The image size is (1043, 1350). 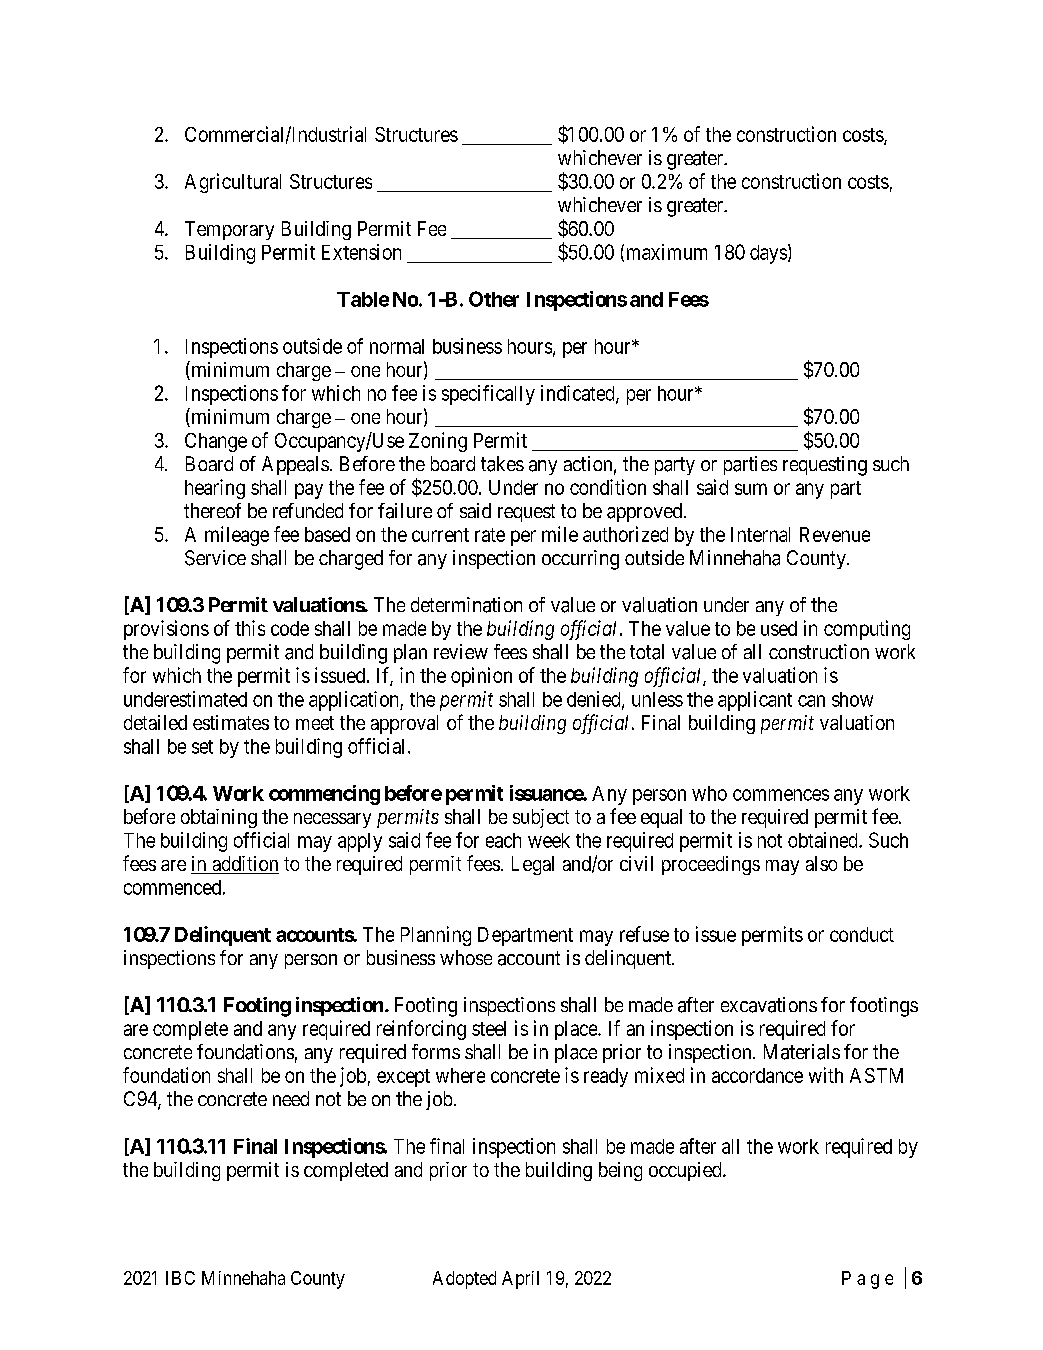 I want to click on Temporary, so click(x=229, y=230).
